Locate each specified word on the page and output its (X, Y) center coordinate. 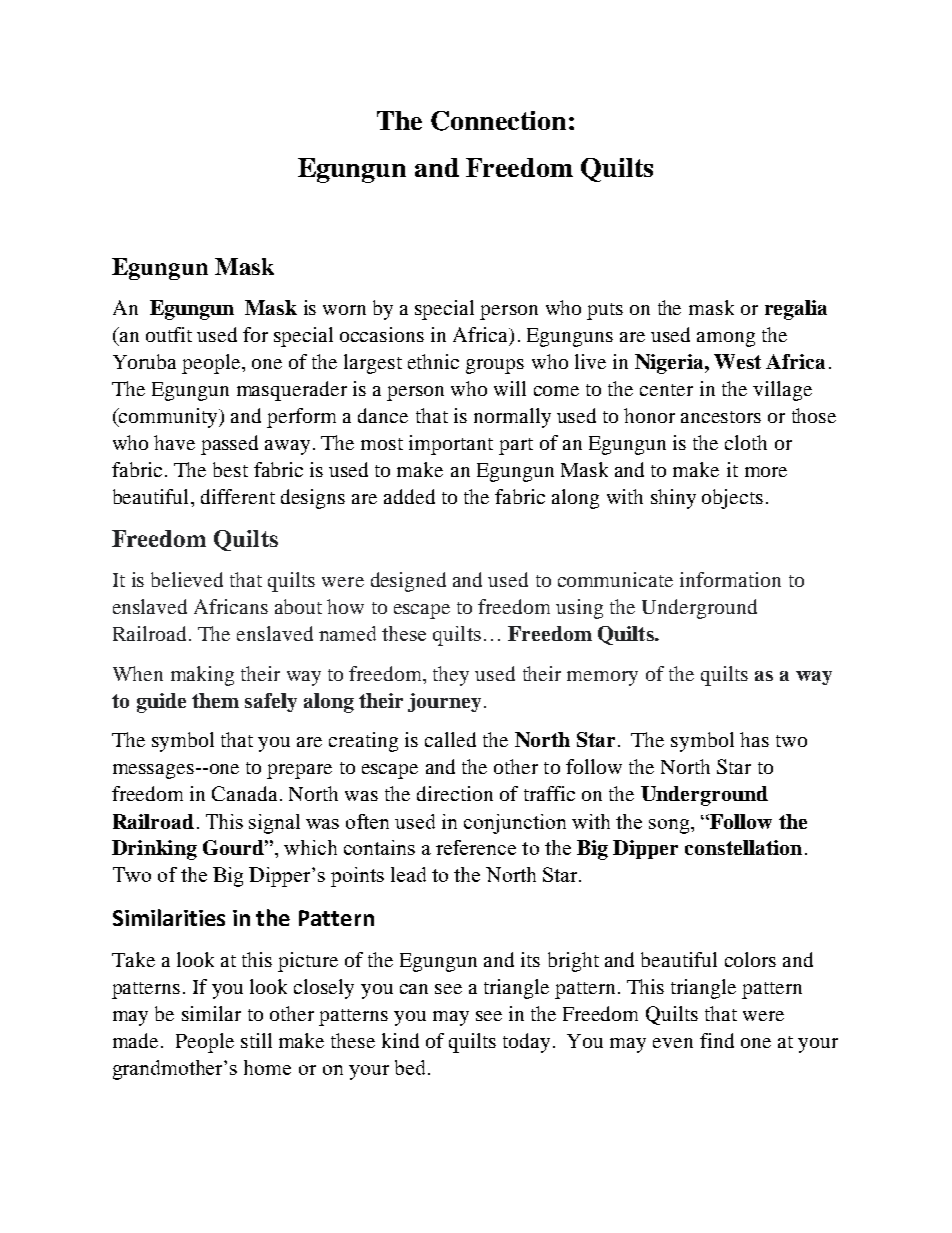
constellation (743, 847)
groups (495, 366)
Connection (498, 121)
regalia (796, 310)
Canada (244, 793)
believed (187, 579)
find (717, 1040)
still (256, 1040)
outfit (169, 334)
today (526, 1043)
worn (344, 310)
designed (408, 582)
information (730, 579)
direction (455, 793)
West (737, 361)
